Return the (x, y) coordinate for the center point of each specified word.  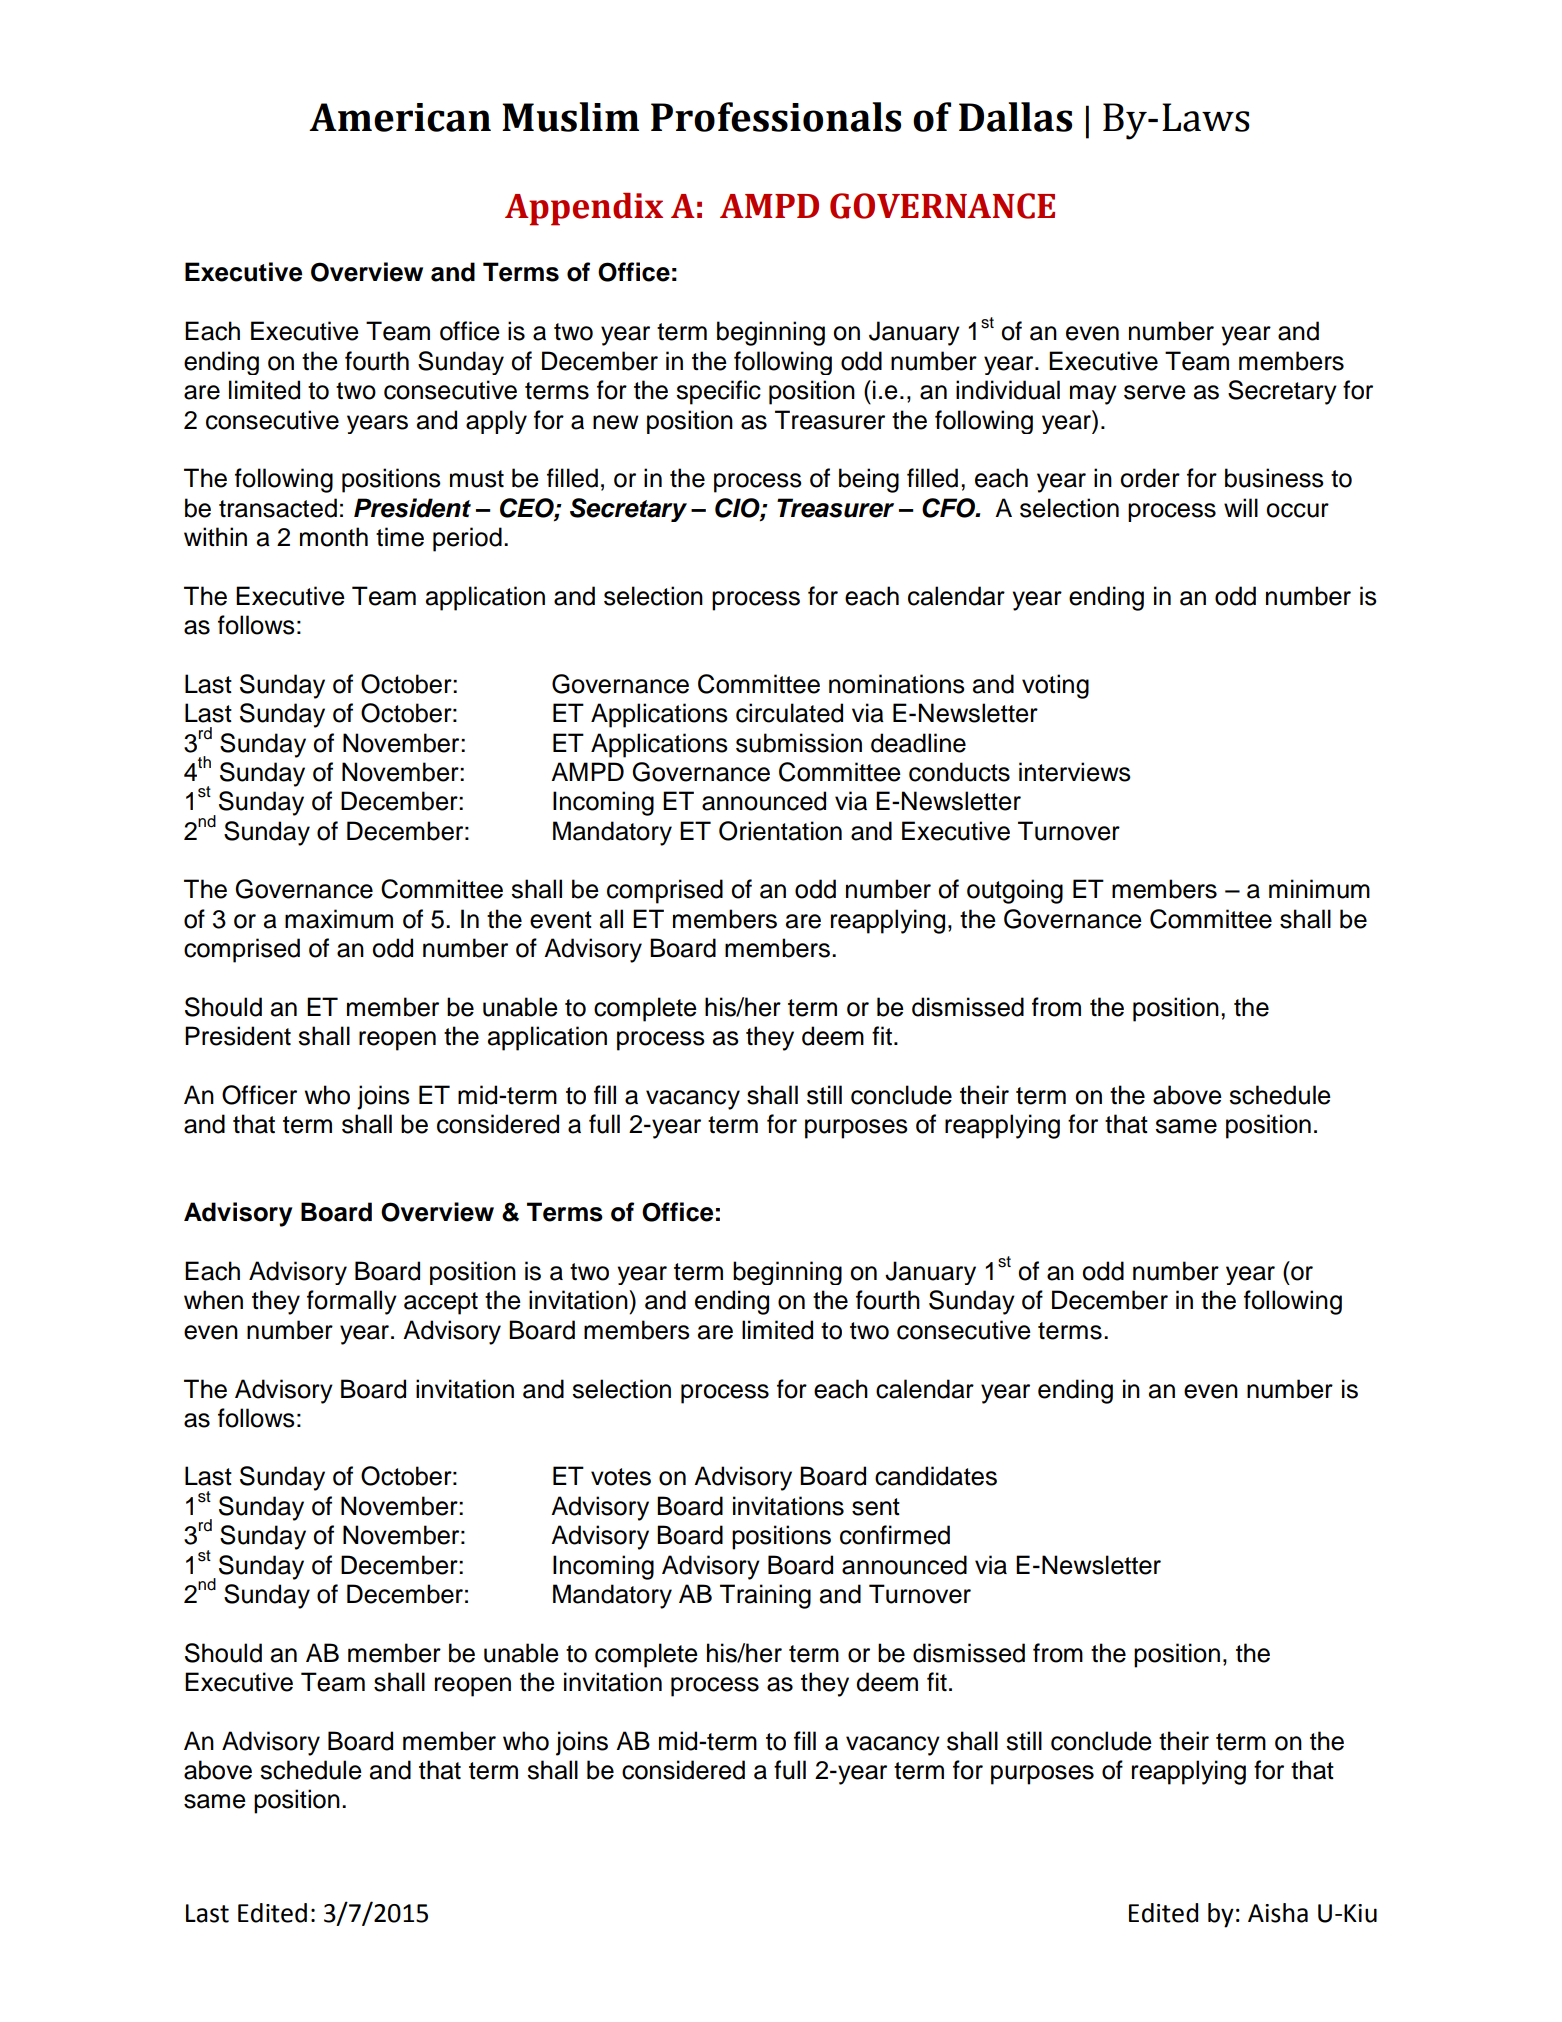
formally (352, 1302)
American (400, 117)
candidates (936, 1476)
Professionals (776, 117)
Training (765, 1596)
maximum (339, 919)
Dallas (1015, 117)
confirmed (895, 1535)
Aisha (1278, 1913)
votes (621, 1477)
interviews (1075, 772)
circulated (789, 713)
